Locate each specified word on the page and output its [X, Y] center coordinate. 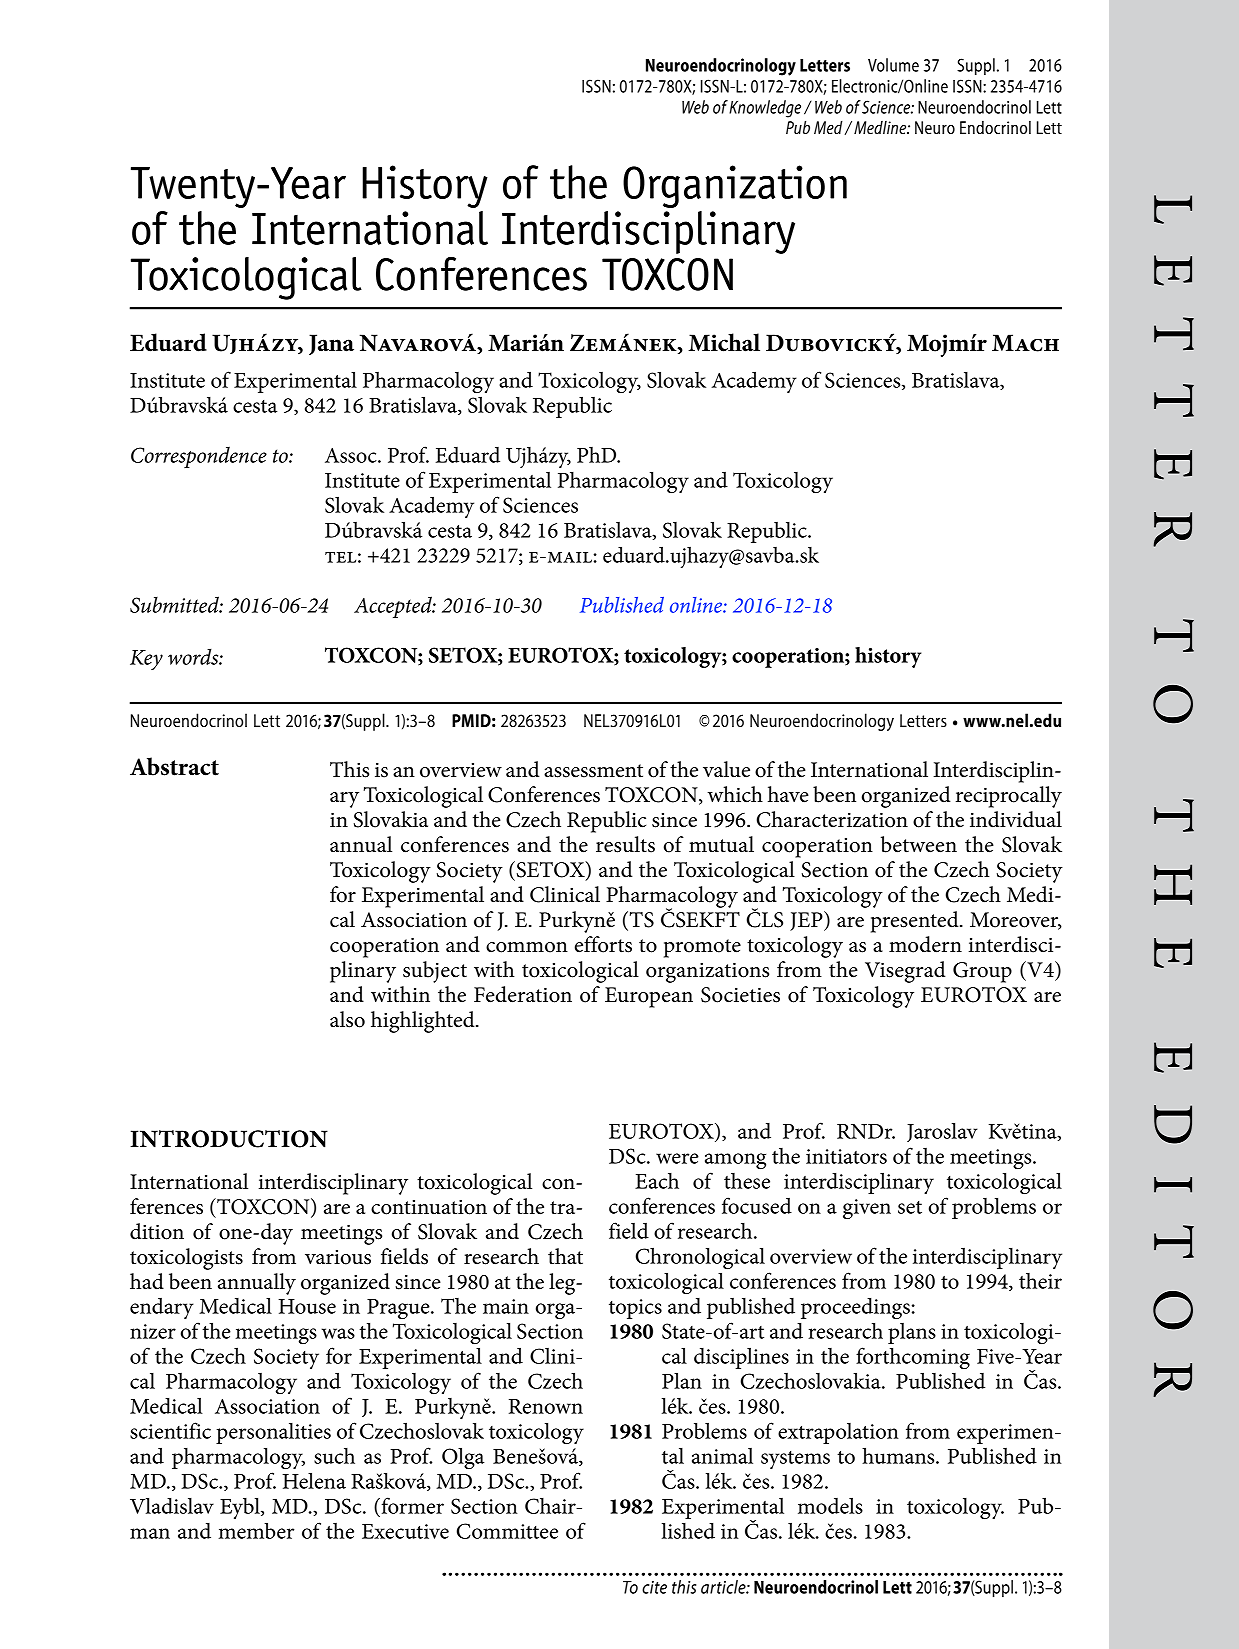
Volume [893, 65]
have [788, 794]
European [649, 997]
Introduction [229, 1139]
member [256, 1530]
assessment [593, 771]
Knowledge [765, 109]
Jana [331, 344]
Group [982, 972]
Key [146, 660]
